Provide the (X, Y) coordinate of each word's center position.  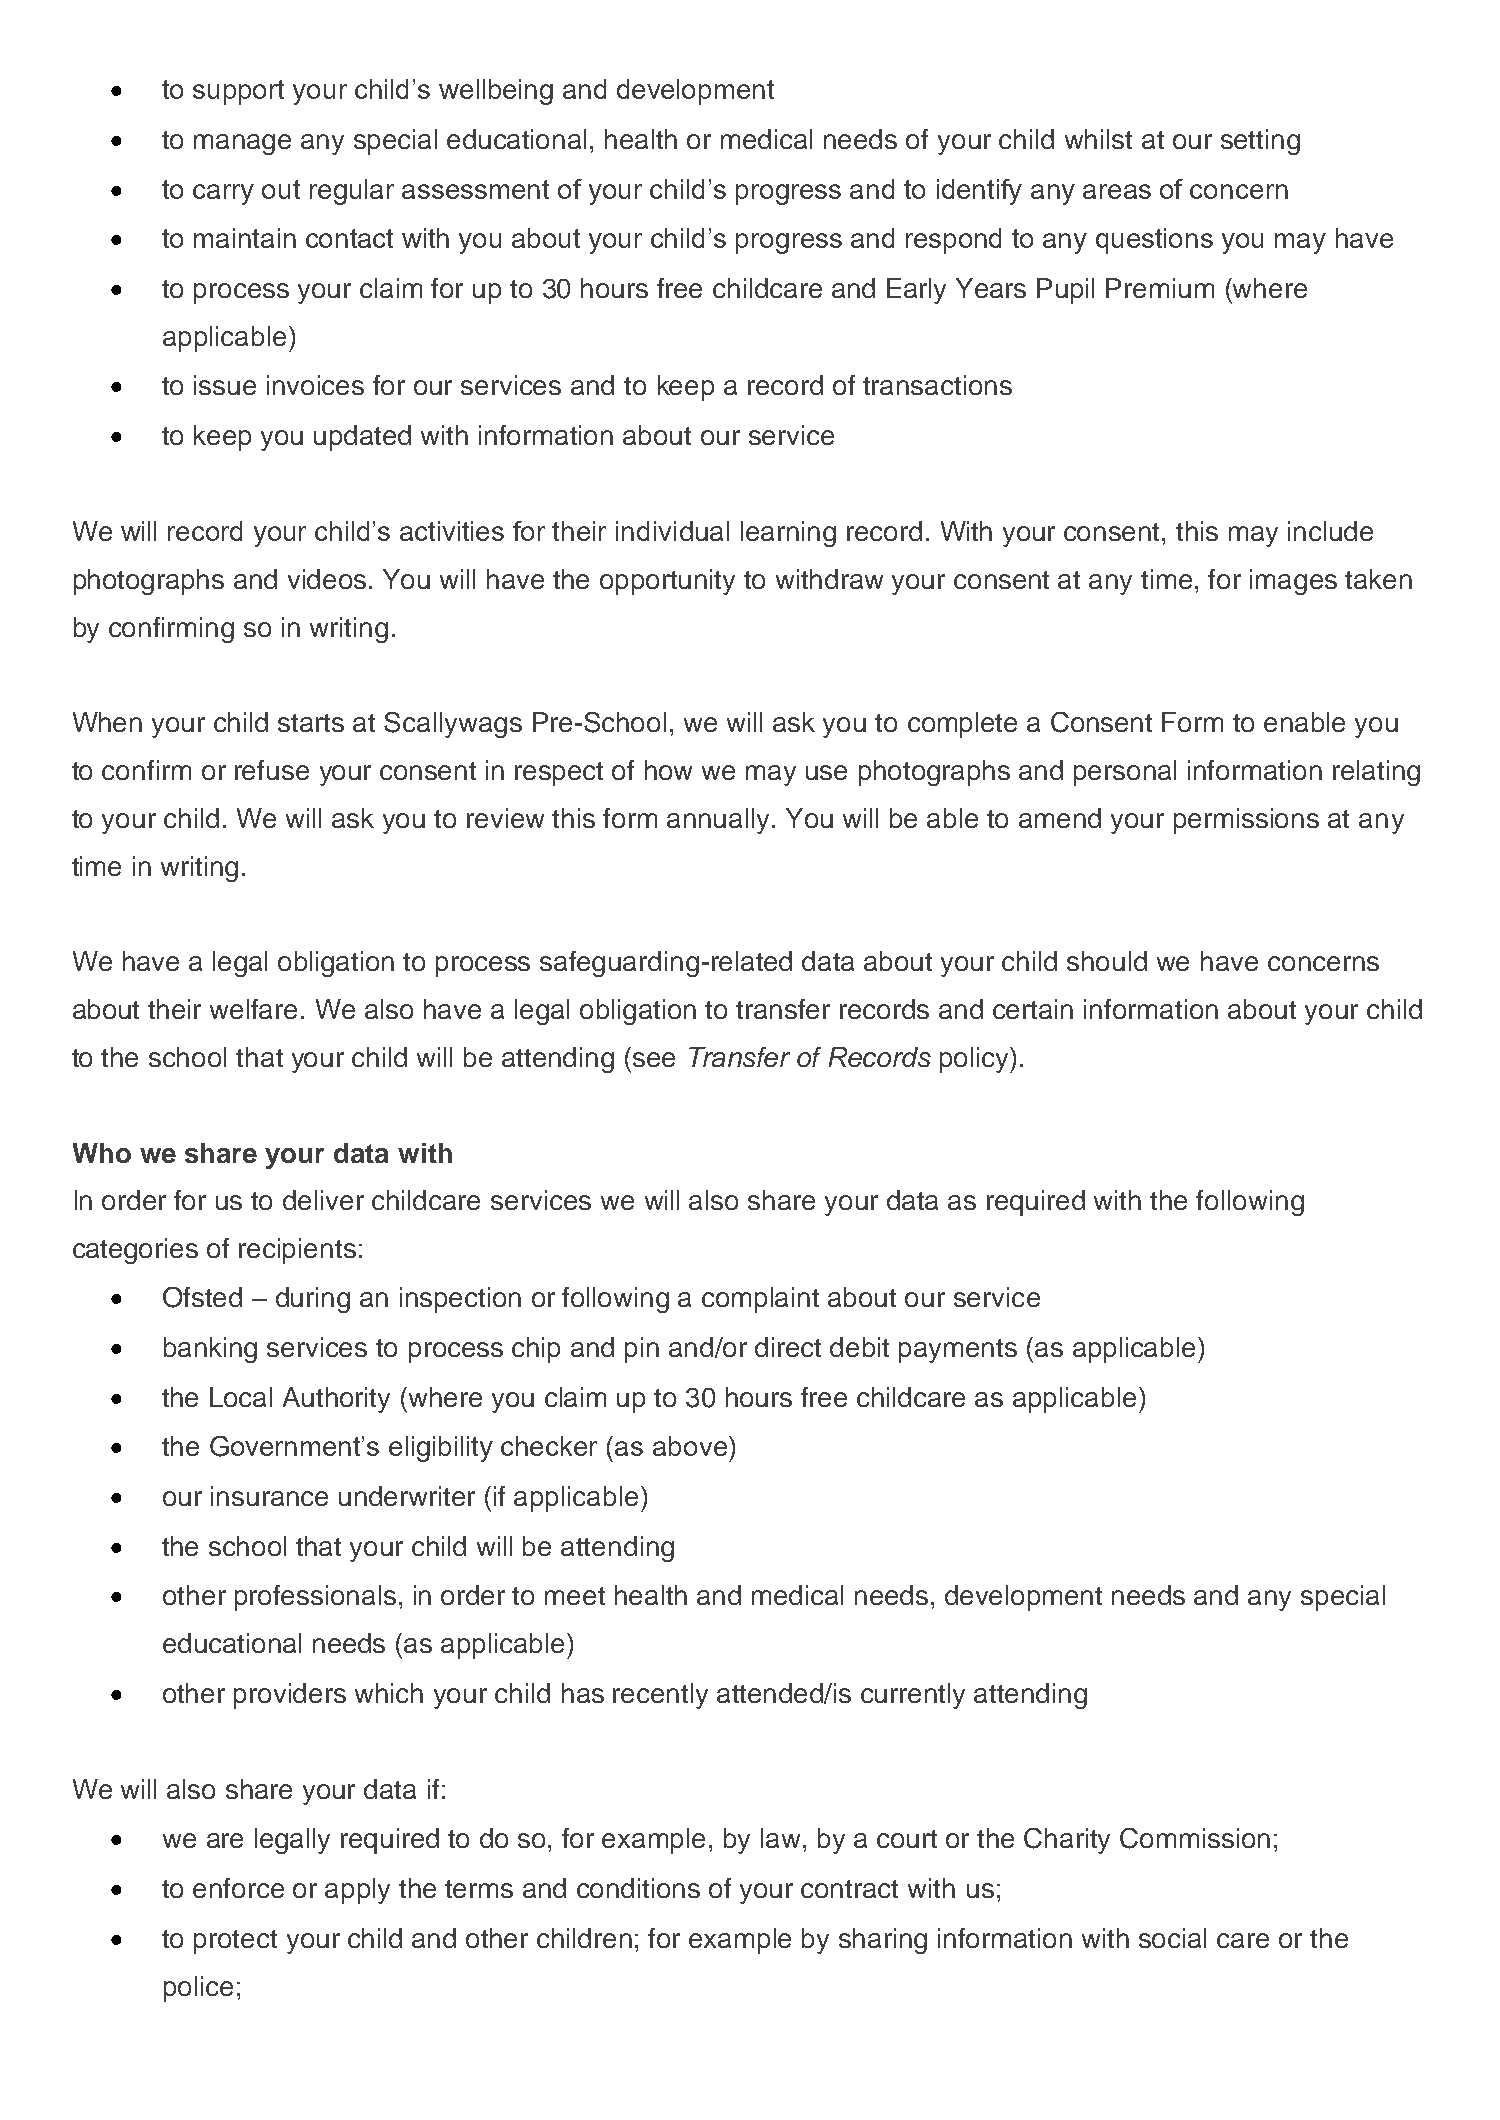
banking (210, 1350)
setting (1260, 142)
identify (979, 192)
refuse (272, 770)
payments (958, 1351)
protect (235, 1942)
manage (242, 144)
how (668, 770)
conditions (638, 1888)
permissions (1246, 821)
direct (788, 1347)
